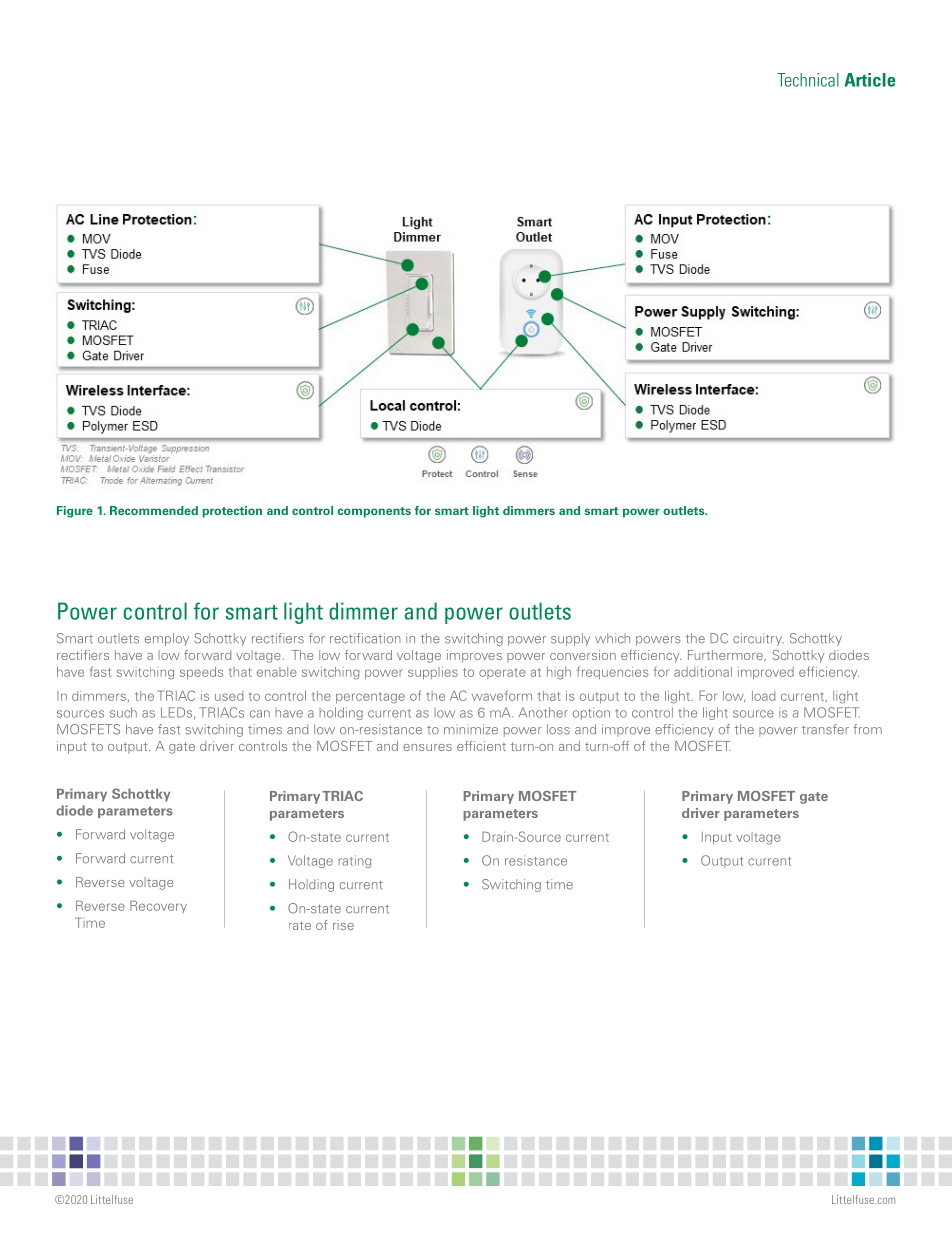  Describe the element at coordinates (808, 80) in the page. I see `Technical` at that location.
